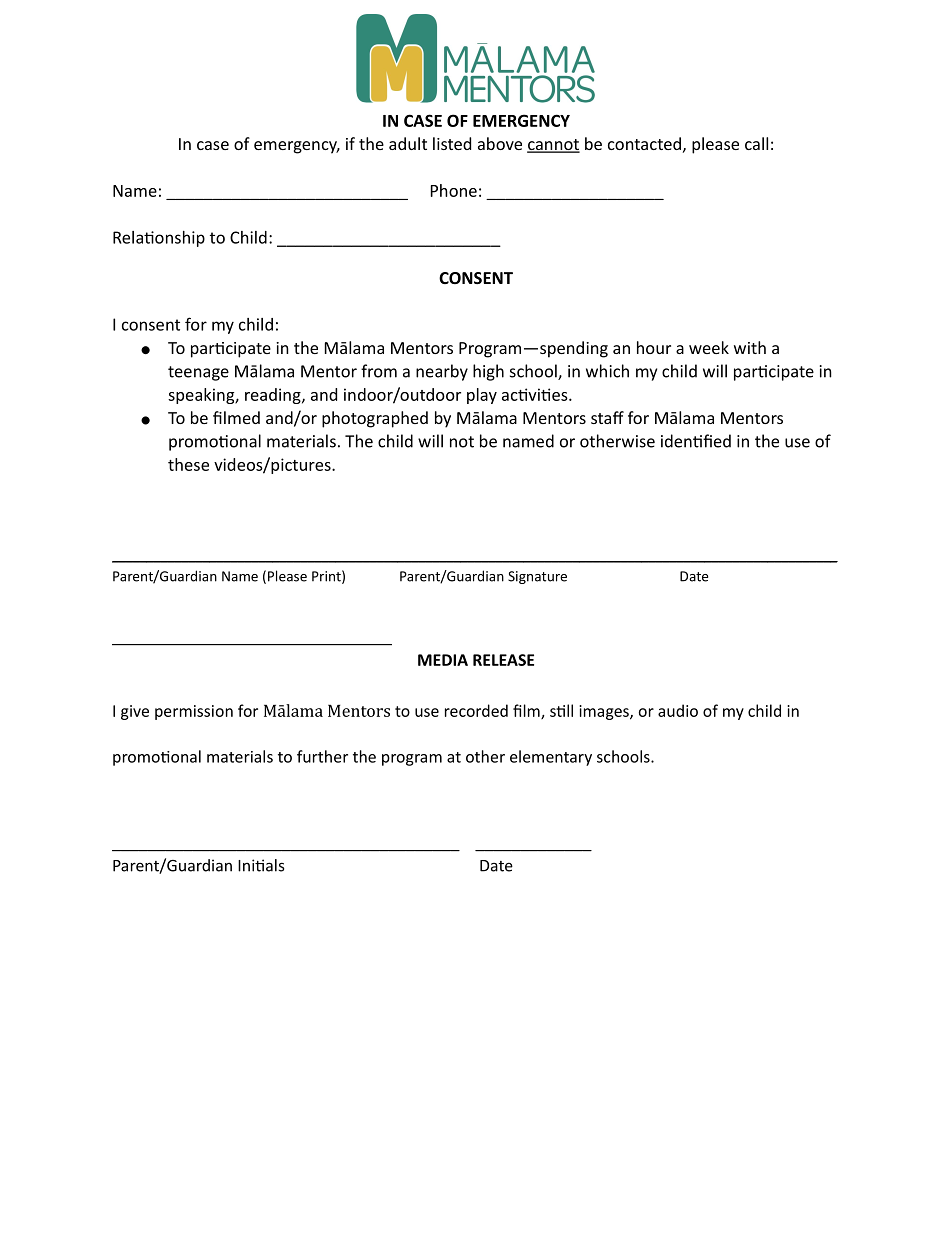 This image has height=1233, width=952. What do you see at coordinates (188, 464) in the image?
I see `these` at bounding box center [188, 464].
